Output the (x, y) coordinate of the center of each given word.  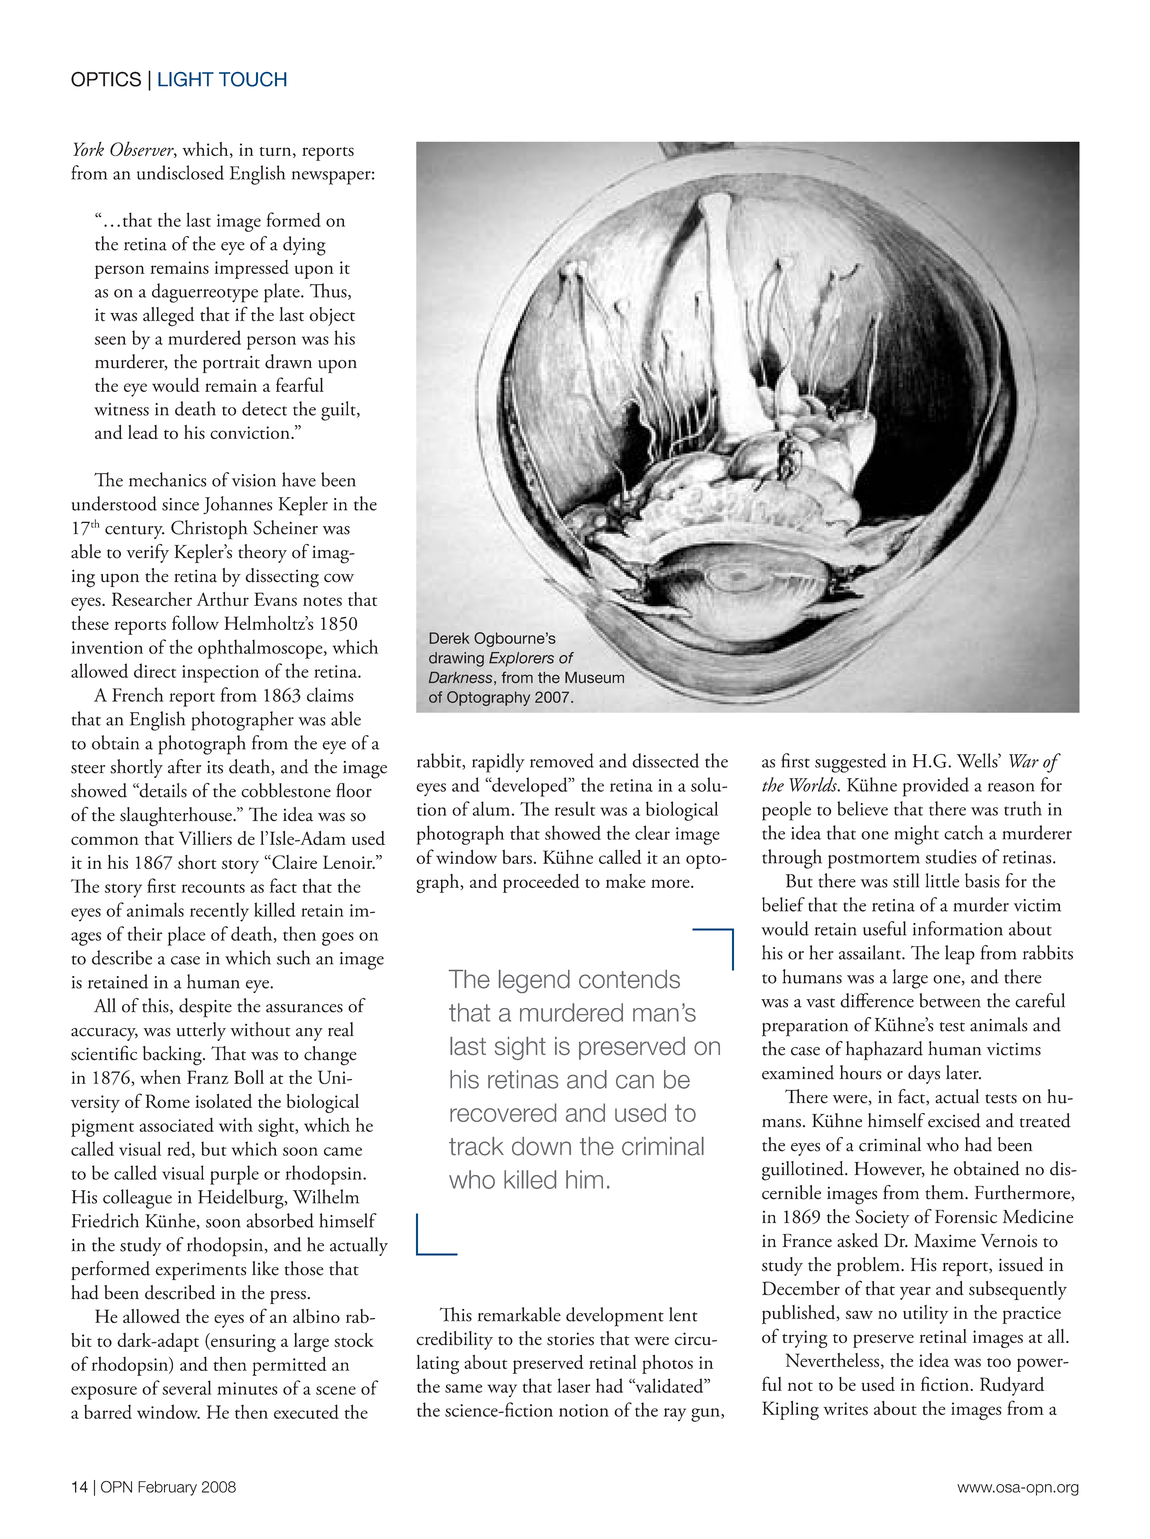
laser (573, 1385)
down (541, 1146)
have (299, 479)
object (332, 316)
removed (562, 760)
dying (304, 246)
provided (936, 787)
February (167, 1488)
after (184, 766)
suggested (850, 763)
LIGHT (186, 79)
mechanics (167, 479)
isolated (223, 1101)
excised (954, 1120)
